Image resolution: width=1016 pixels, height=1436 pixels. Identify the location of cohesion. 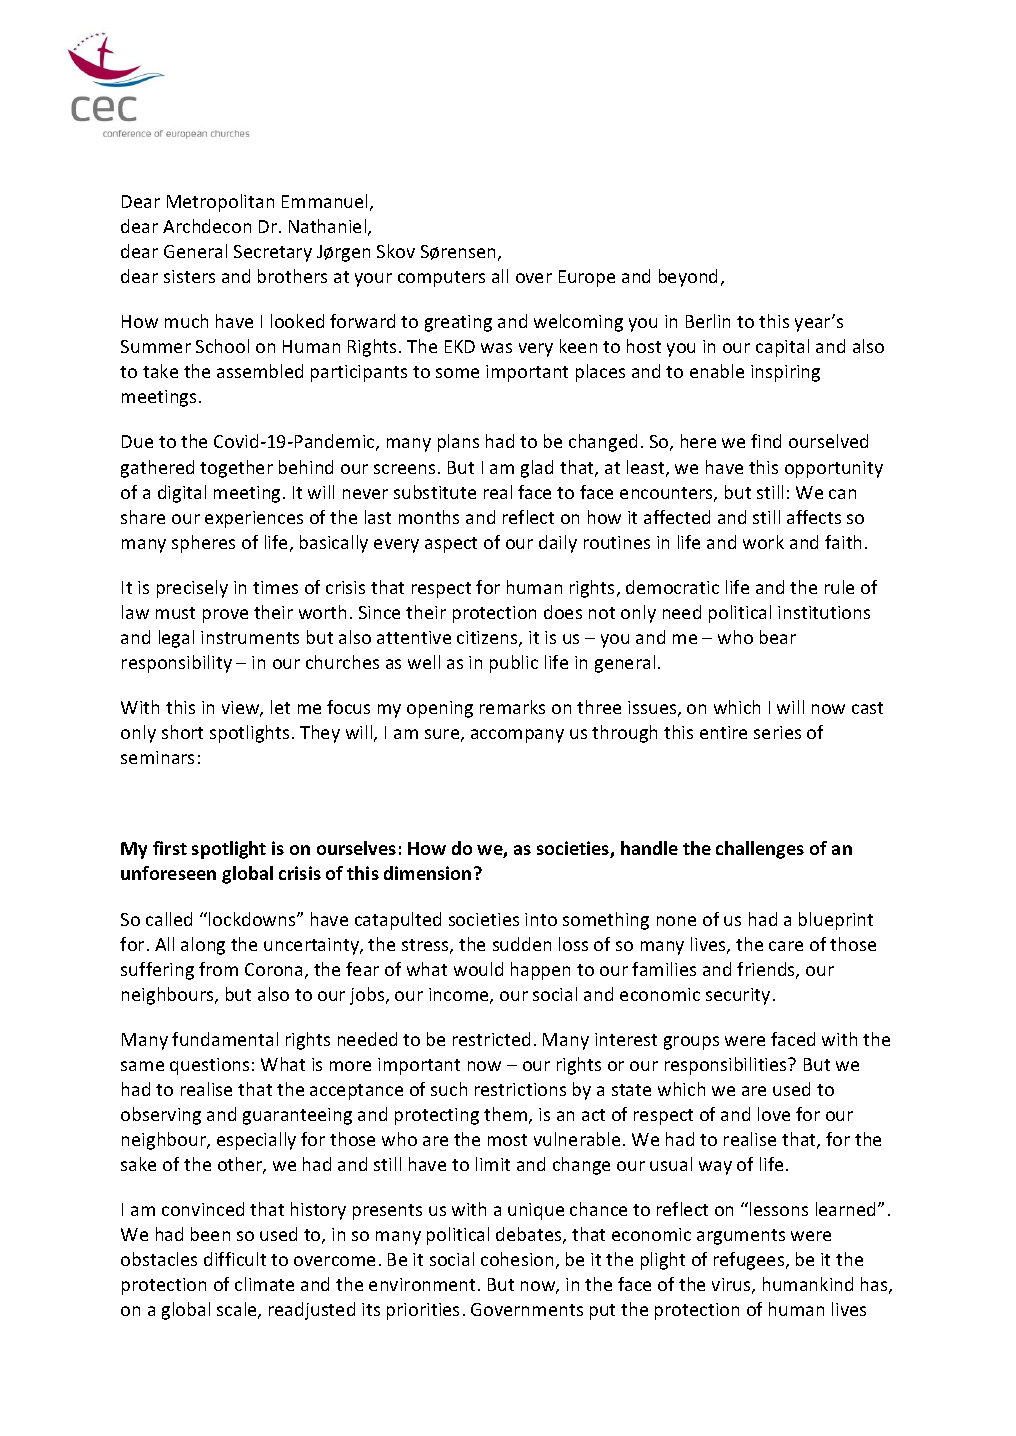
(517, 1259).
